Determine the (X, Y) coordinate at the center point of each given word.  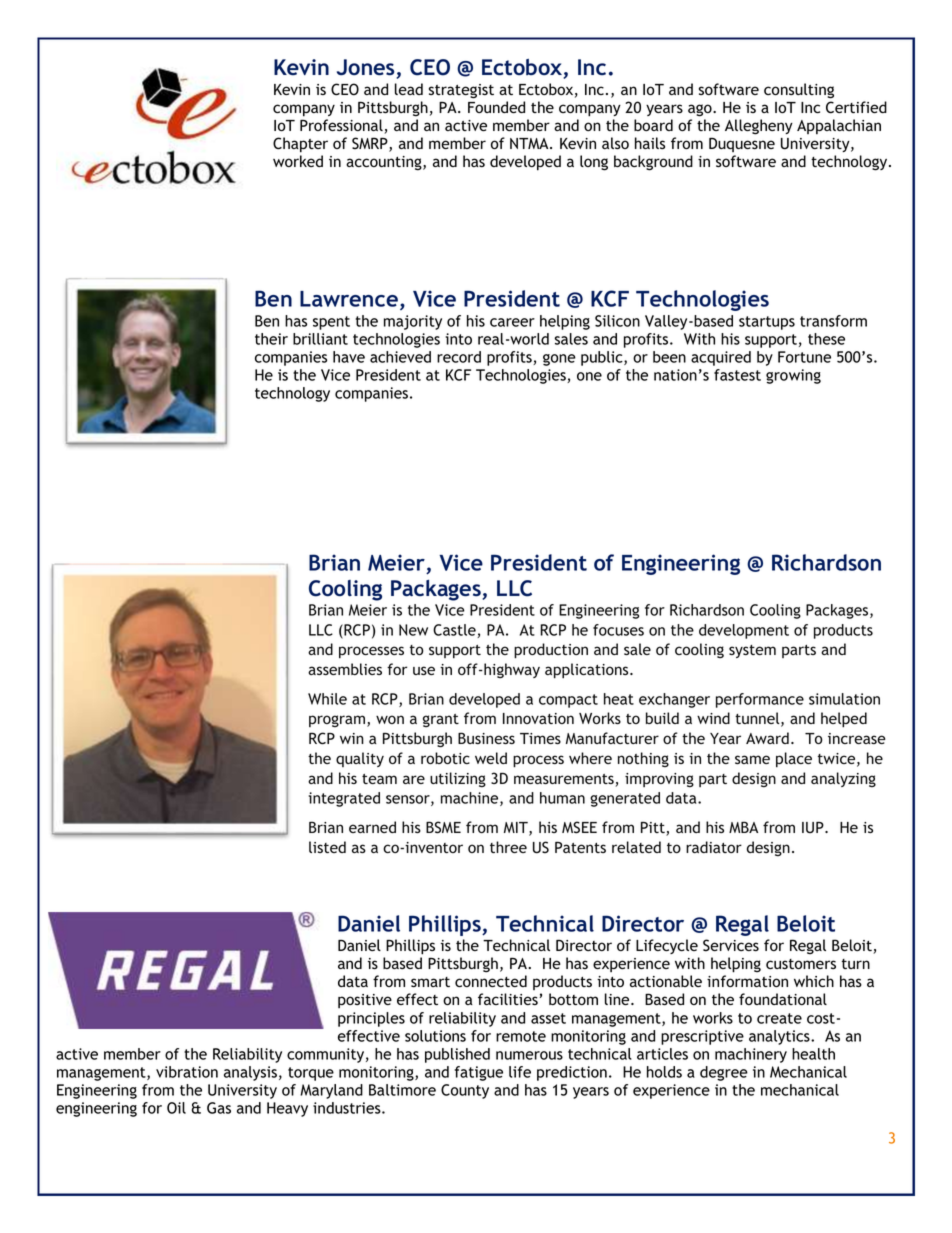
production (551, 651)
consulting (799, 91)
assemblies (345, 669)
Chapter (300, 145)
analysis (250, 1073)
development (744, 631)
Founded (496, 107)
